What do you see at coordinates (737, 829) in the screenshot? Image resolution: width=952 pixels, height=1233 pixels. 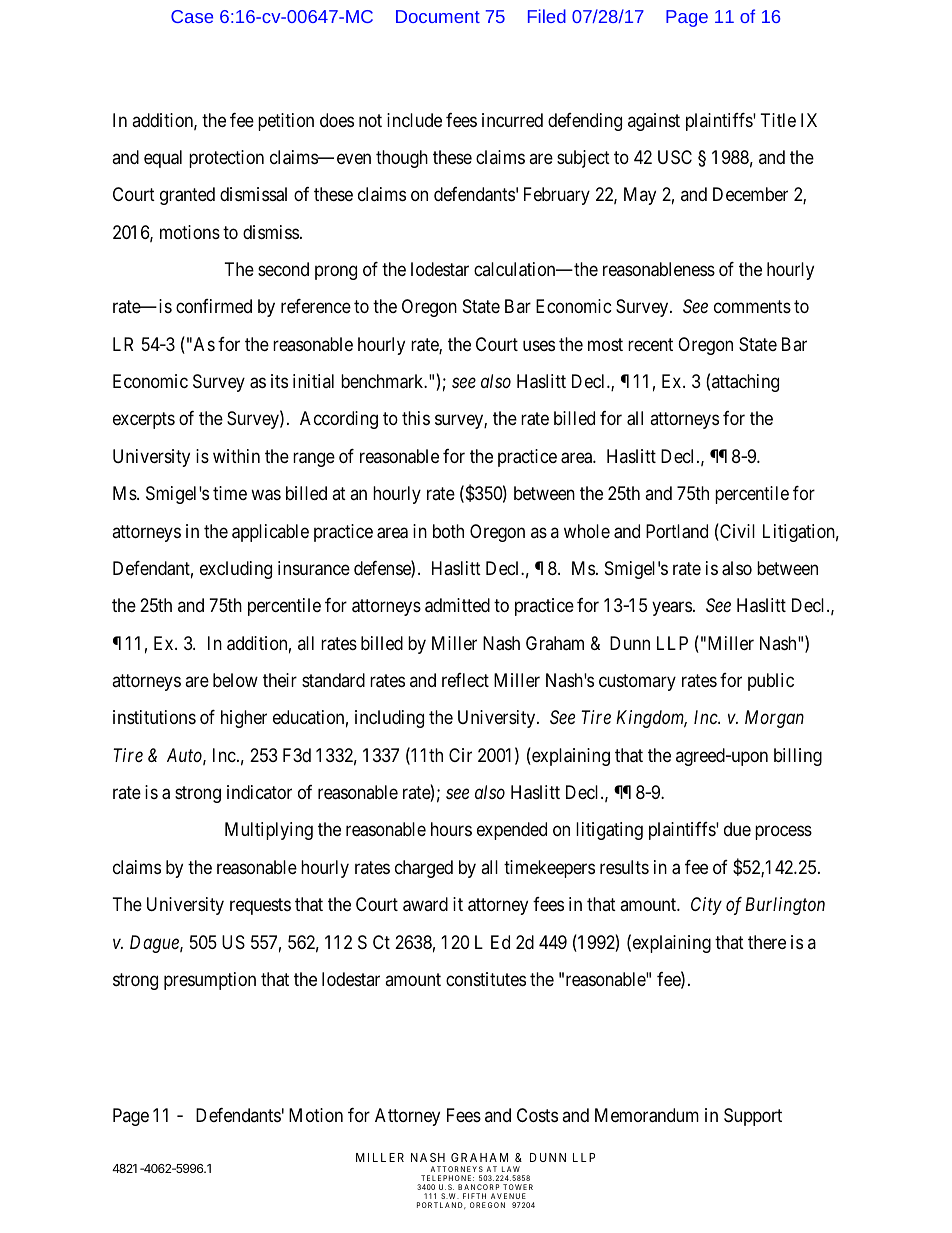 I see `due` at bounding box center [737, 829].
